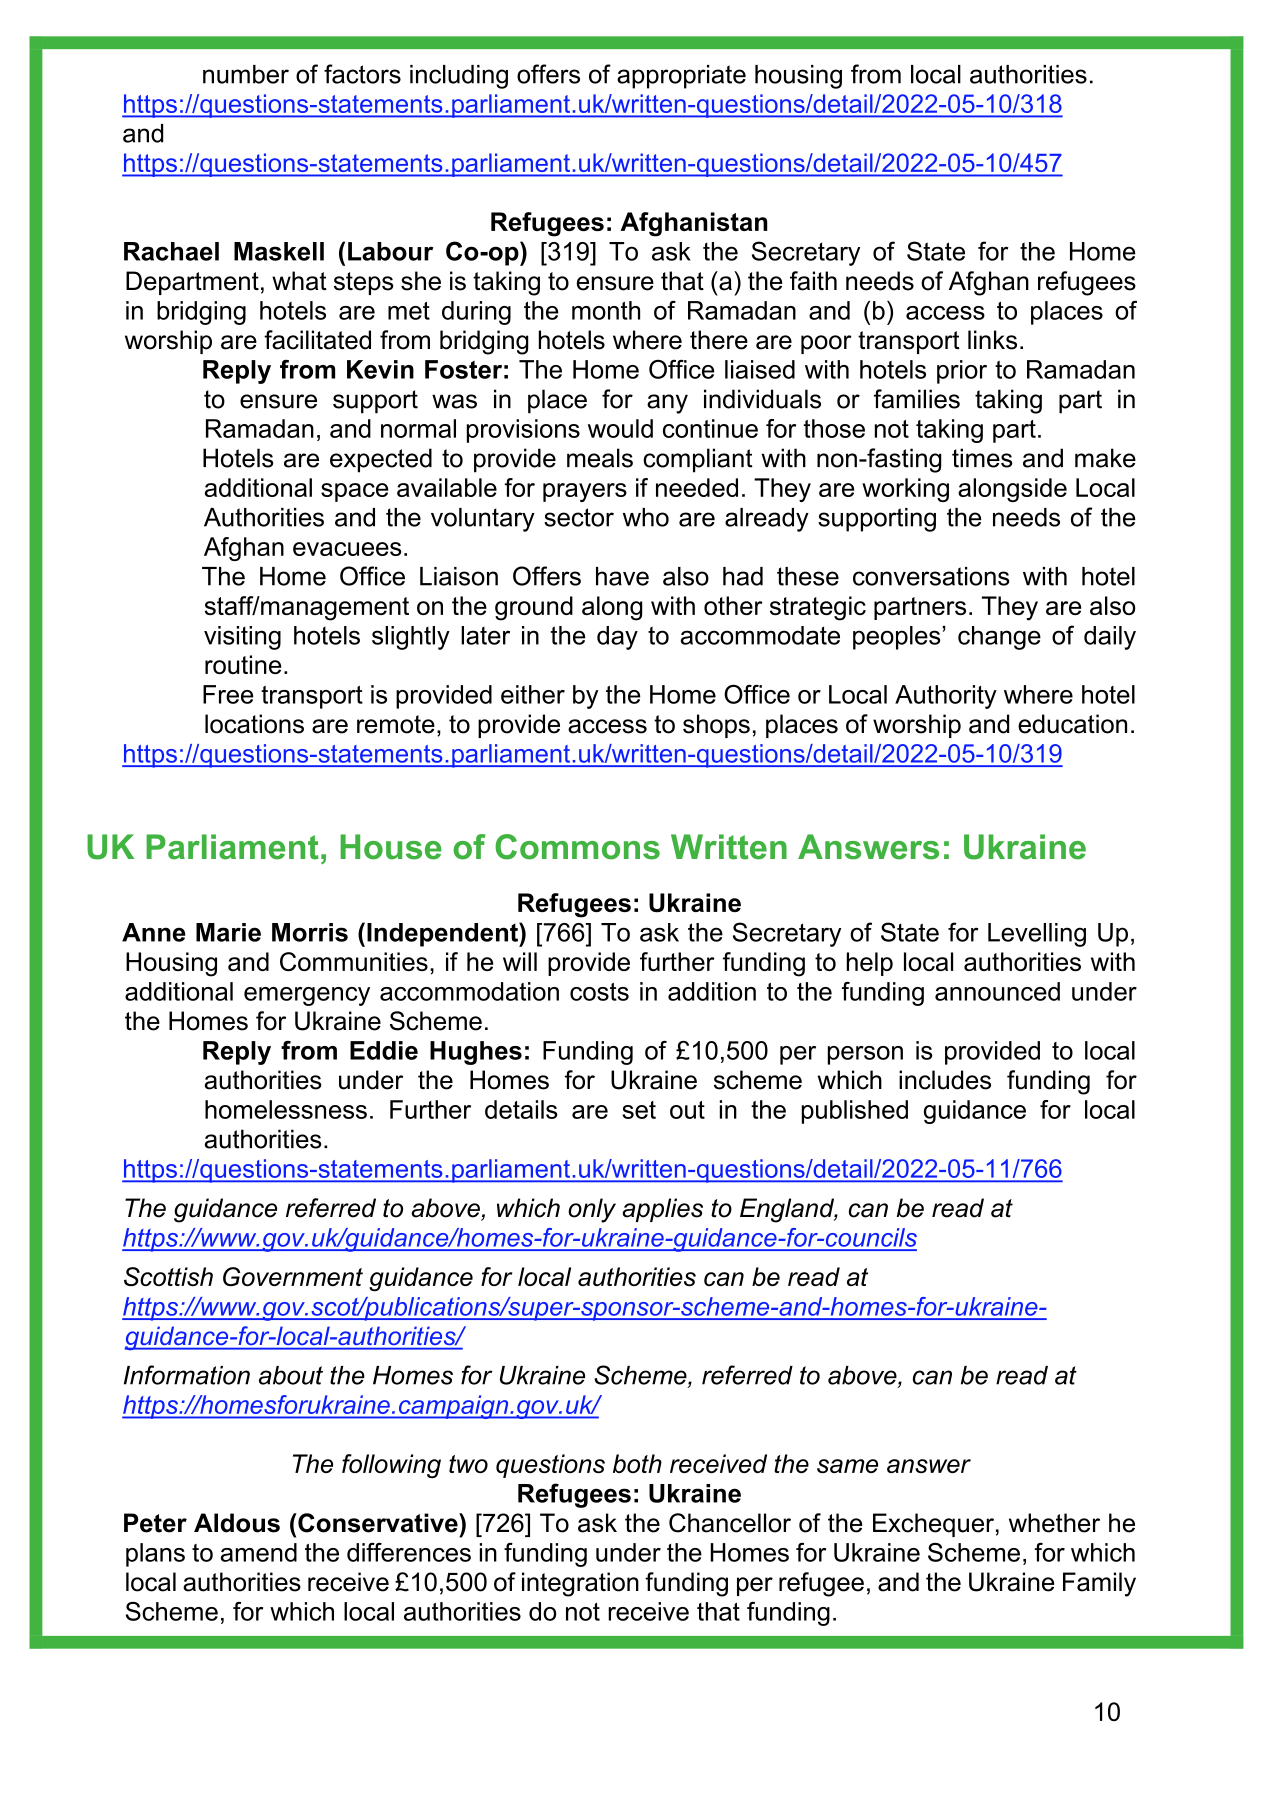 The image size is (1273, 1802). I want to click on meals, so click(600, 458).
